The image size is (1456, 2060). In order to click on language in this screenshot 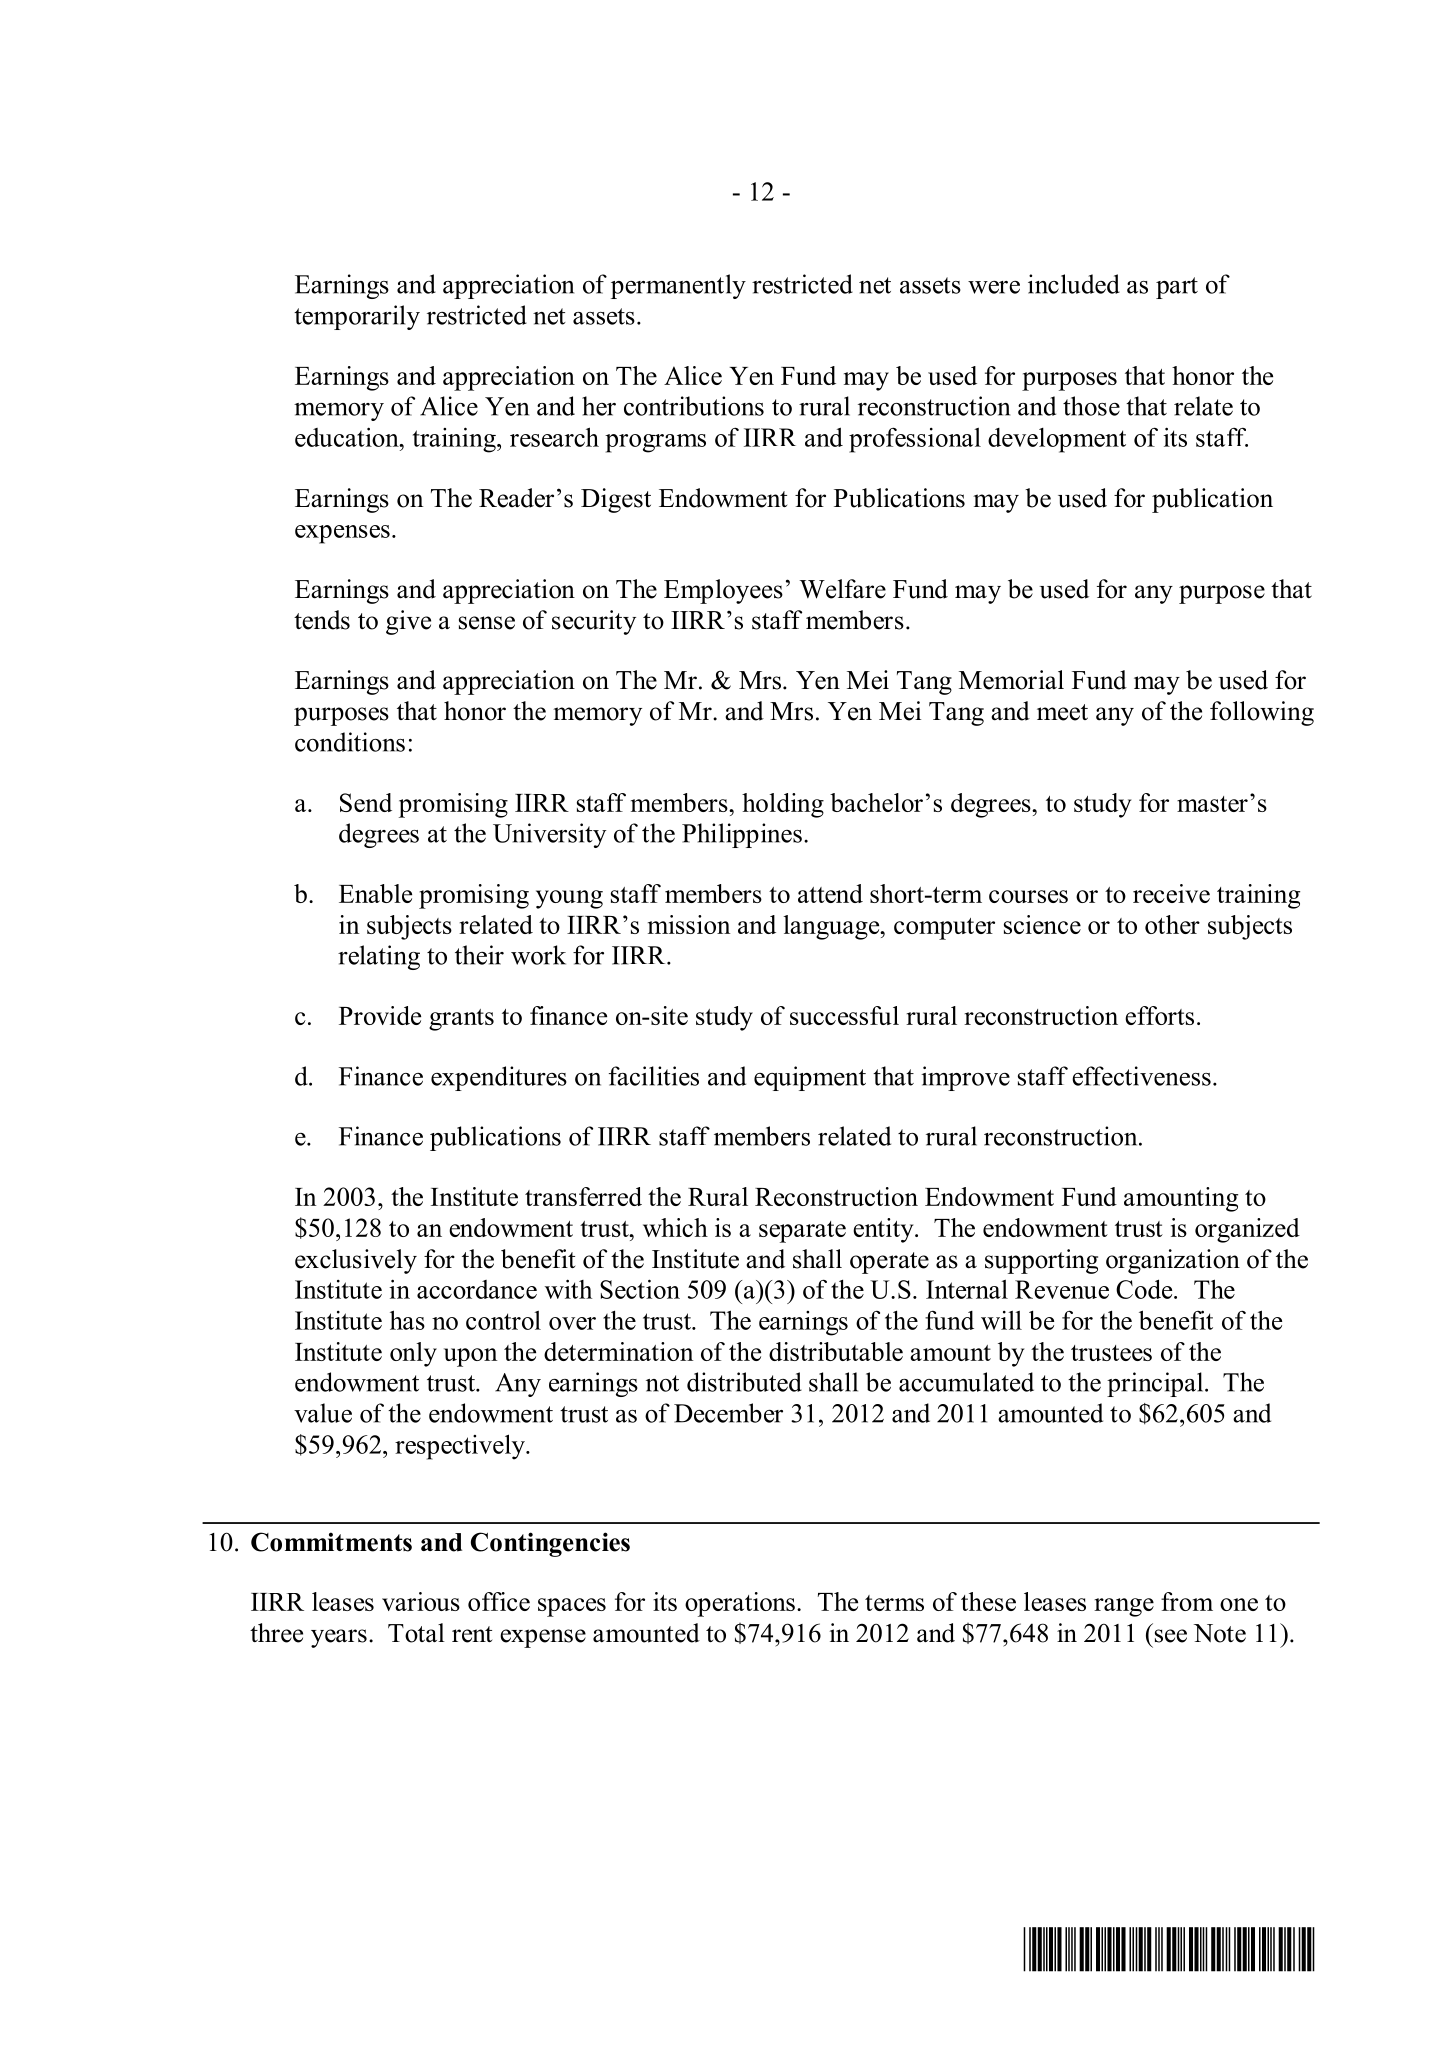, I will do `click(832, 927)`.
